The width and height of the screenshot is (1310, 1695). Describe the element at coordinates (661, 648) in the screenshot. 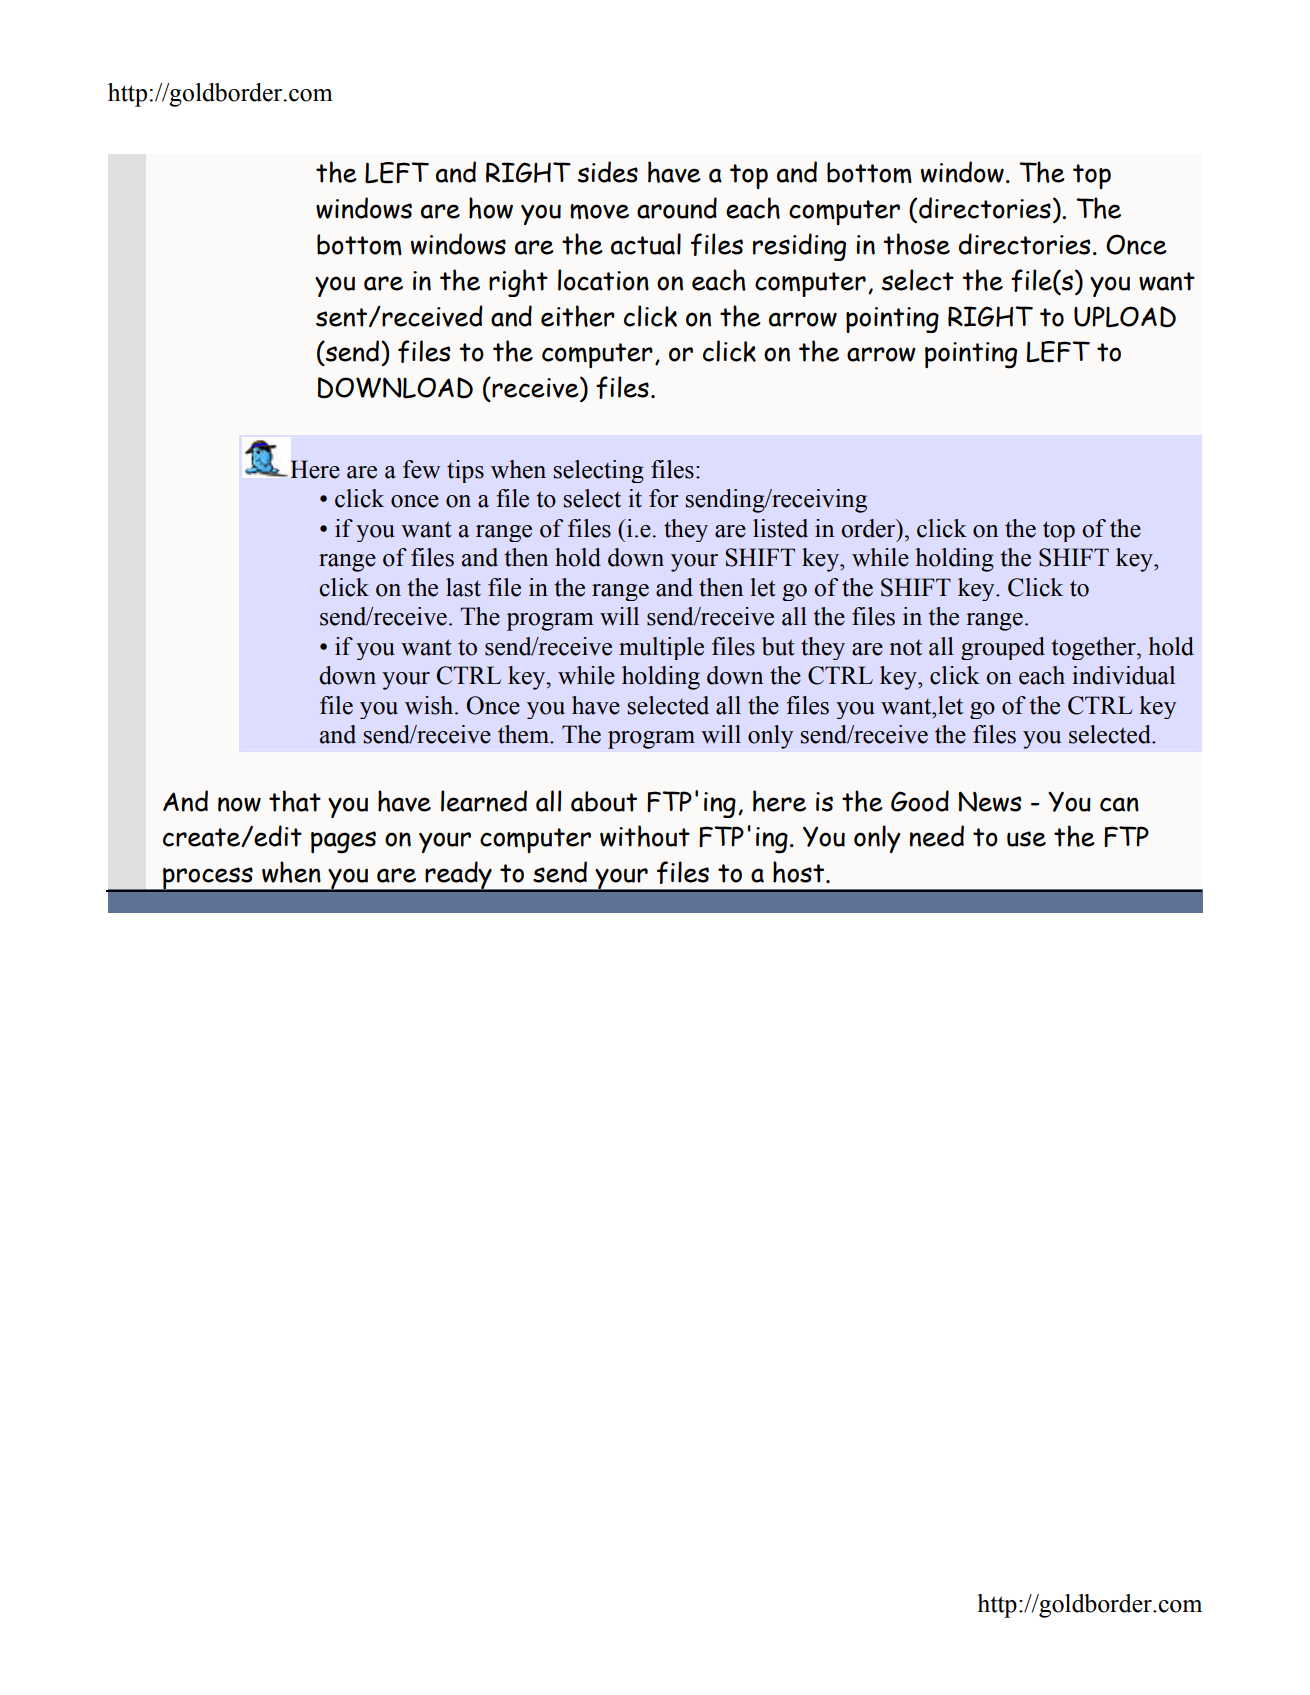

I see `multiple` at that location.
